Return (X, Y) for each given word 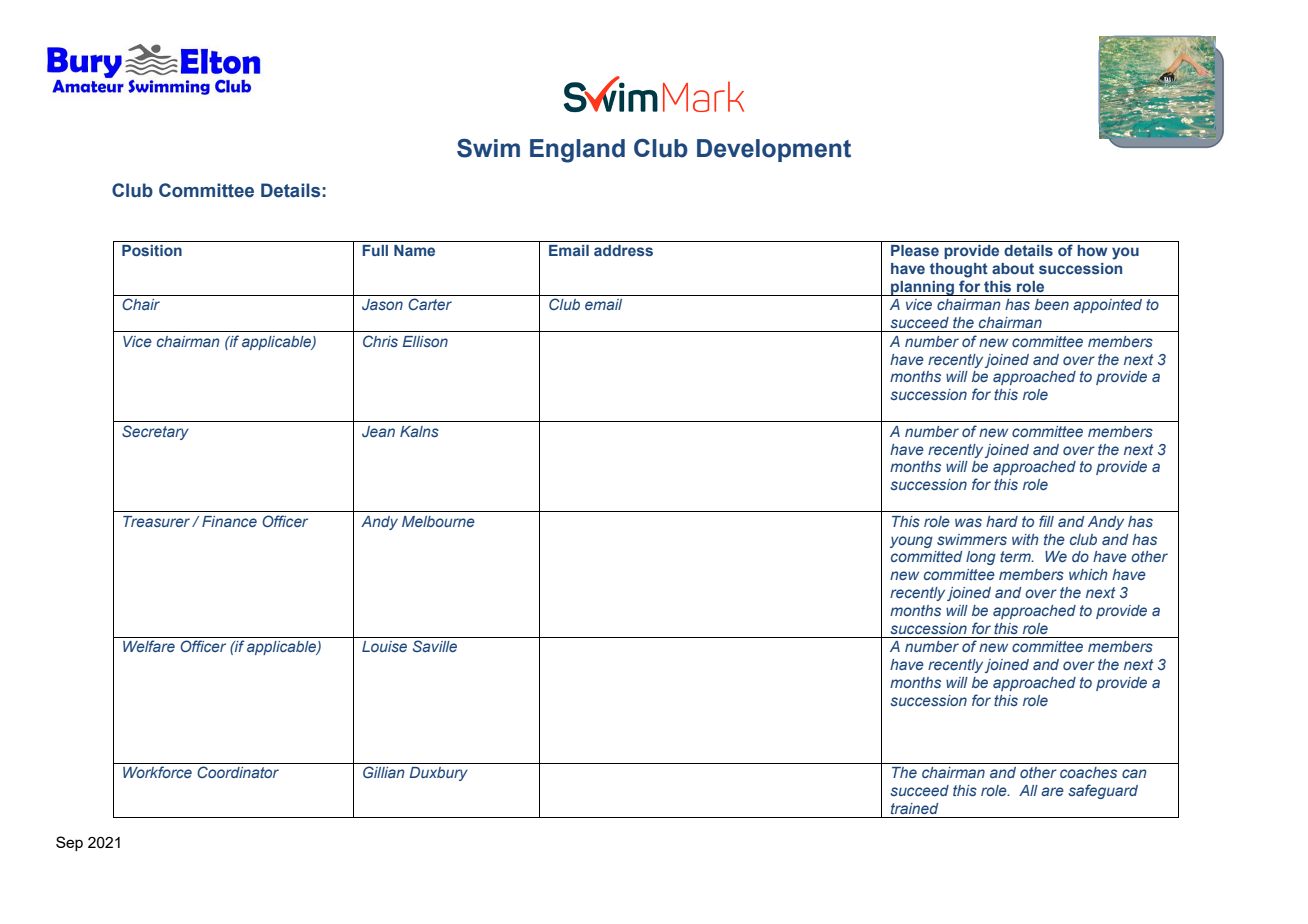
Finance (229, 521)
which (1088, 574)
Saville (435, 646)
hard (1002, 521)
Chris (380, 341)
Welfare (149, 646)
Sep (69, 843)
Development (774, 150)
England (577, 151)
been (1052, 304)
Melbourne (438, 521)
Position (152, 250)
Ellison (425, 341)
